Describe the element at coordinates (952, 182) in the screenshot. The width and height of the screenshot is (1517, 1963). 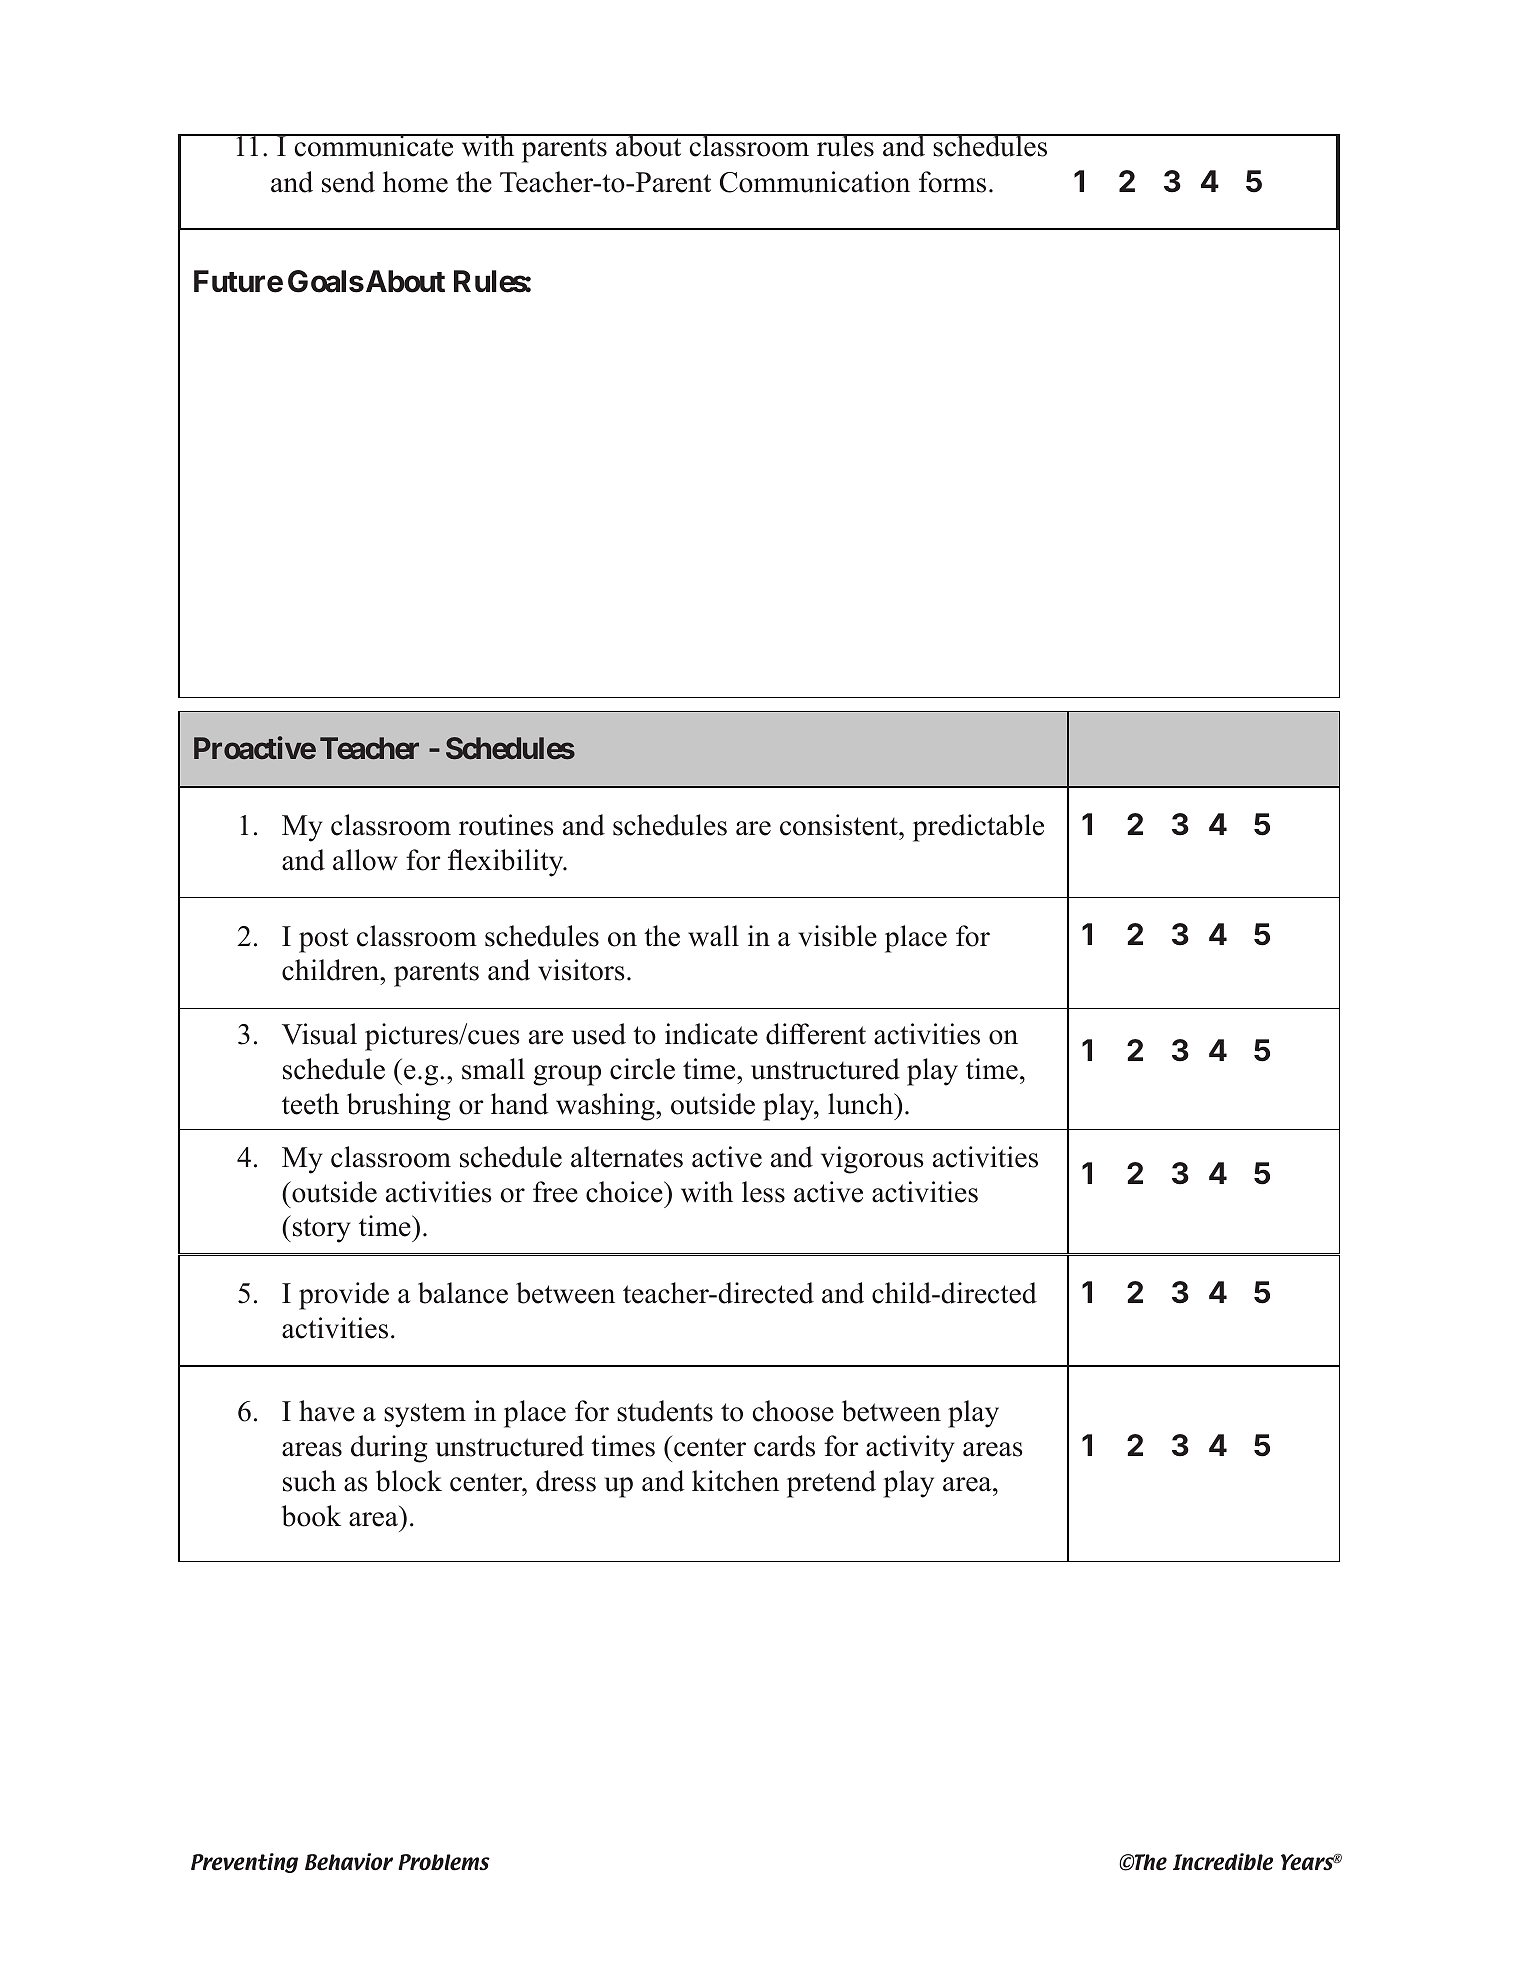
I see `forms` at that location.
